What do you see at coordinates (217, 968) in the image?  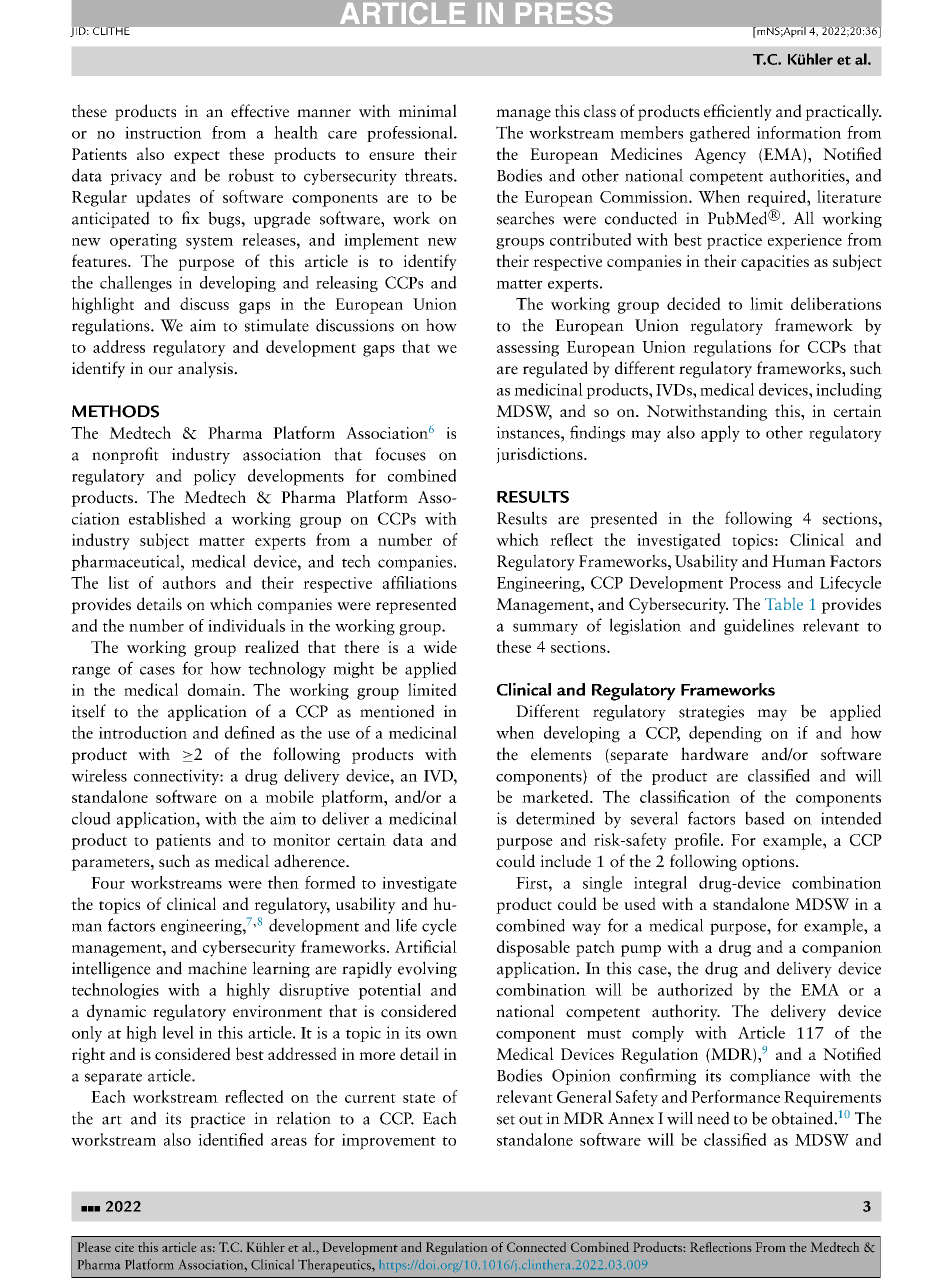 I see `machine` at bounding box center [217, 968].
